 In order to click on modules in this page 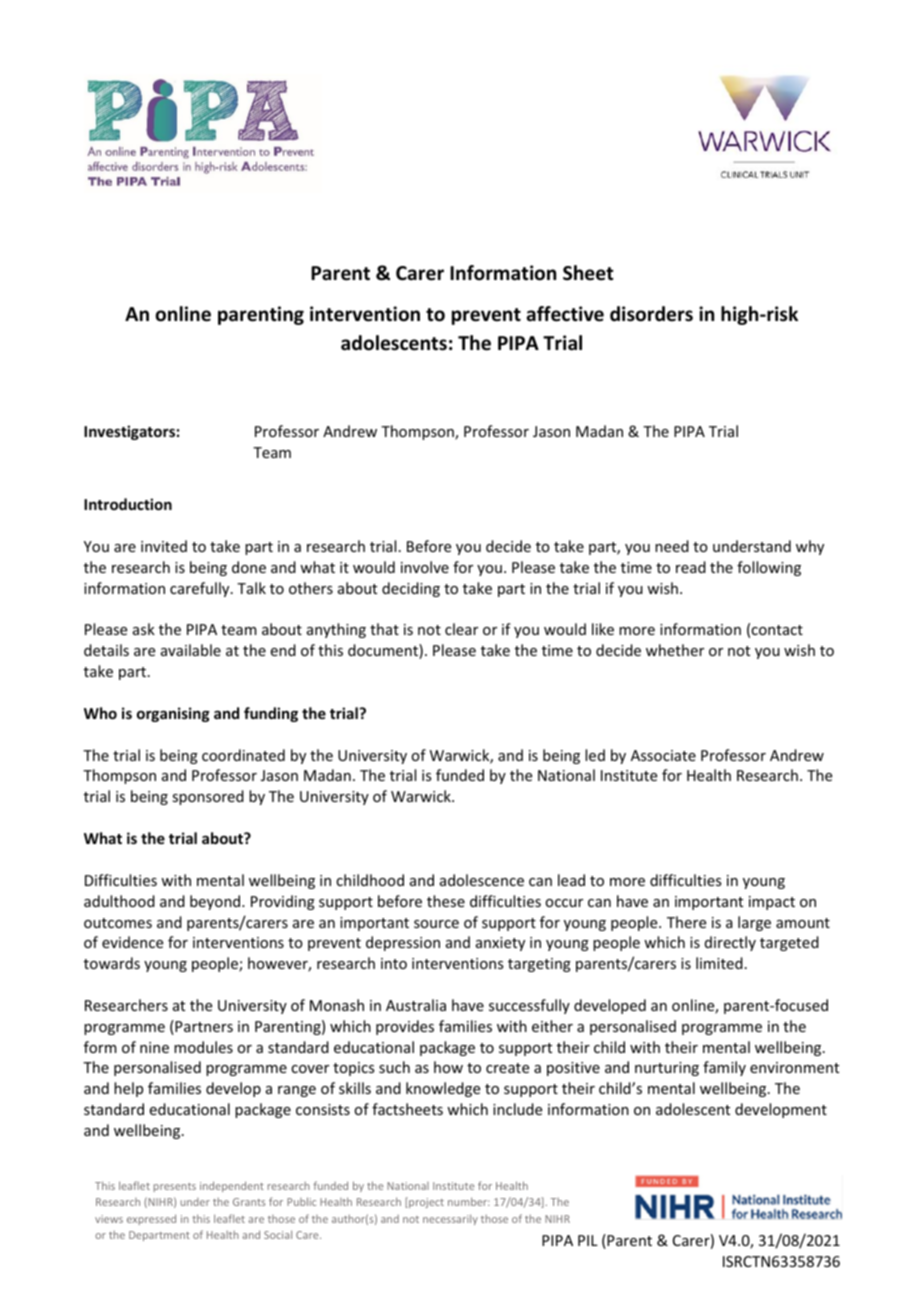, I will do `click(203, 1047)`.
